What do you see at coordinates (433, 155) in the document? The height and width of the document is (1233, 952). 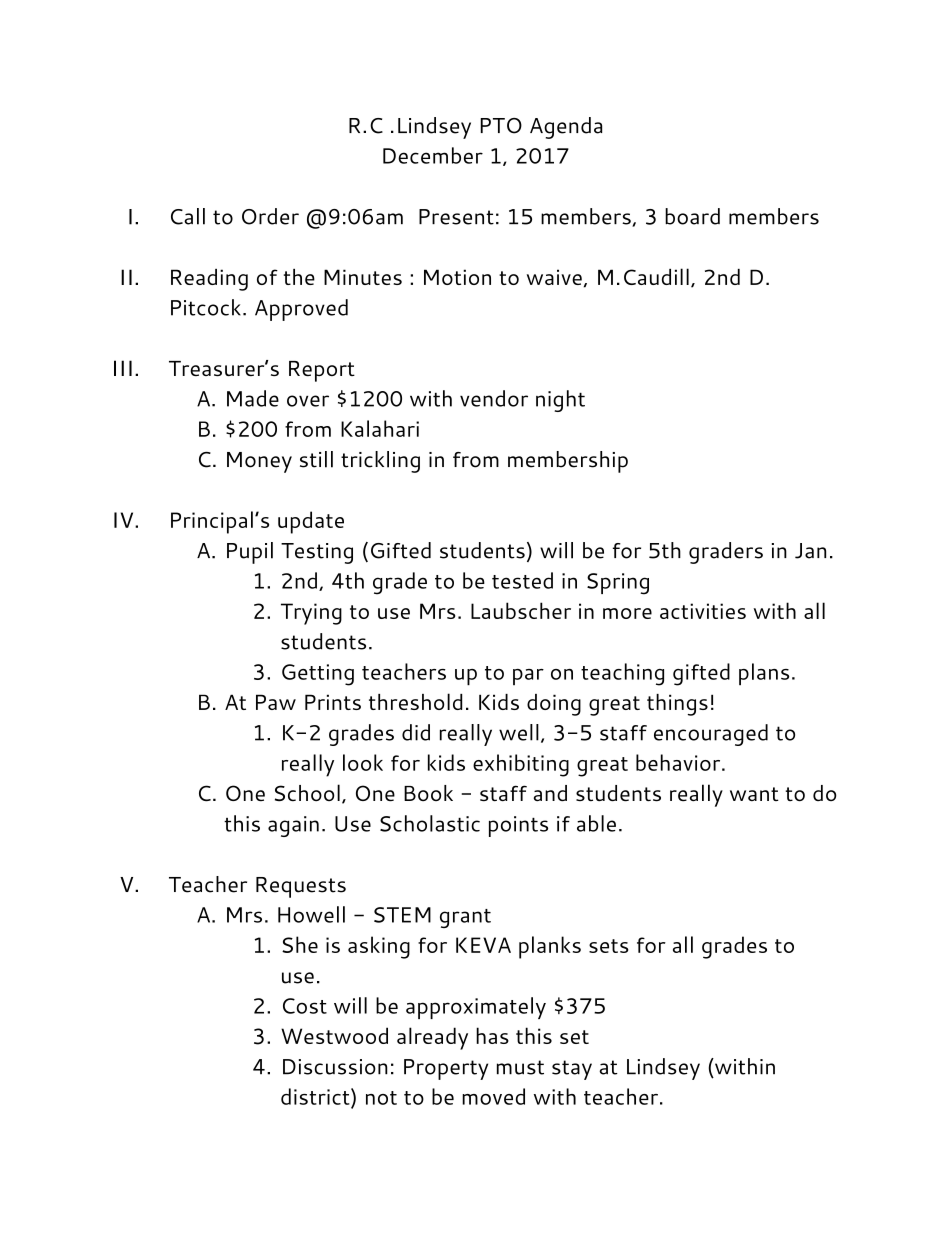 I see `December` at bounding box center [433, 155].
